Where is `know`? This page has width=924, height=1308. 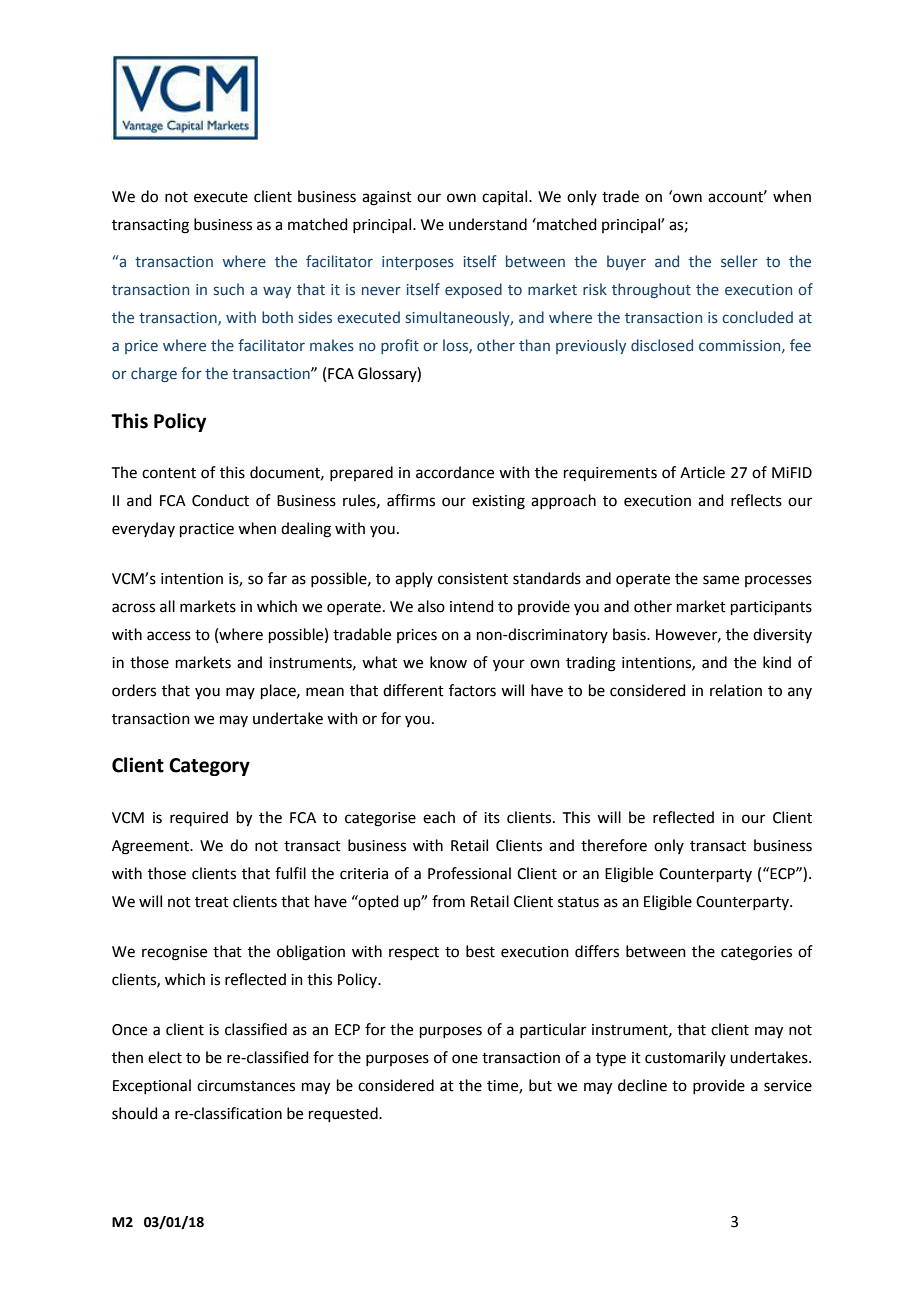
know is located at coordinates (448, 662).
